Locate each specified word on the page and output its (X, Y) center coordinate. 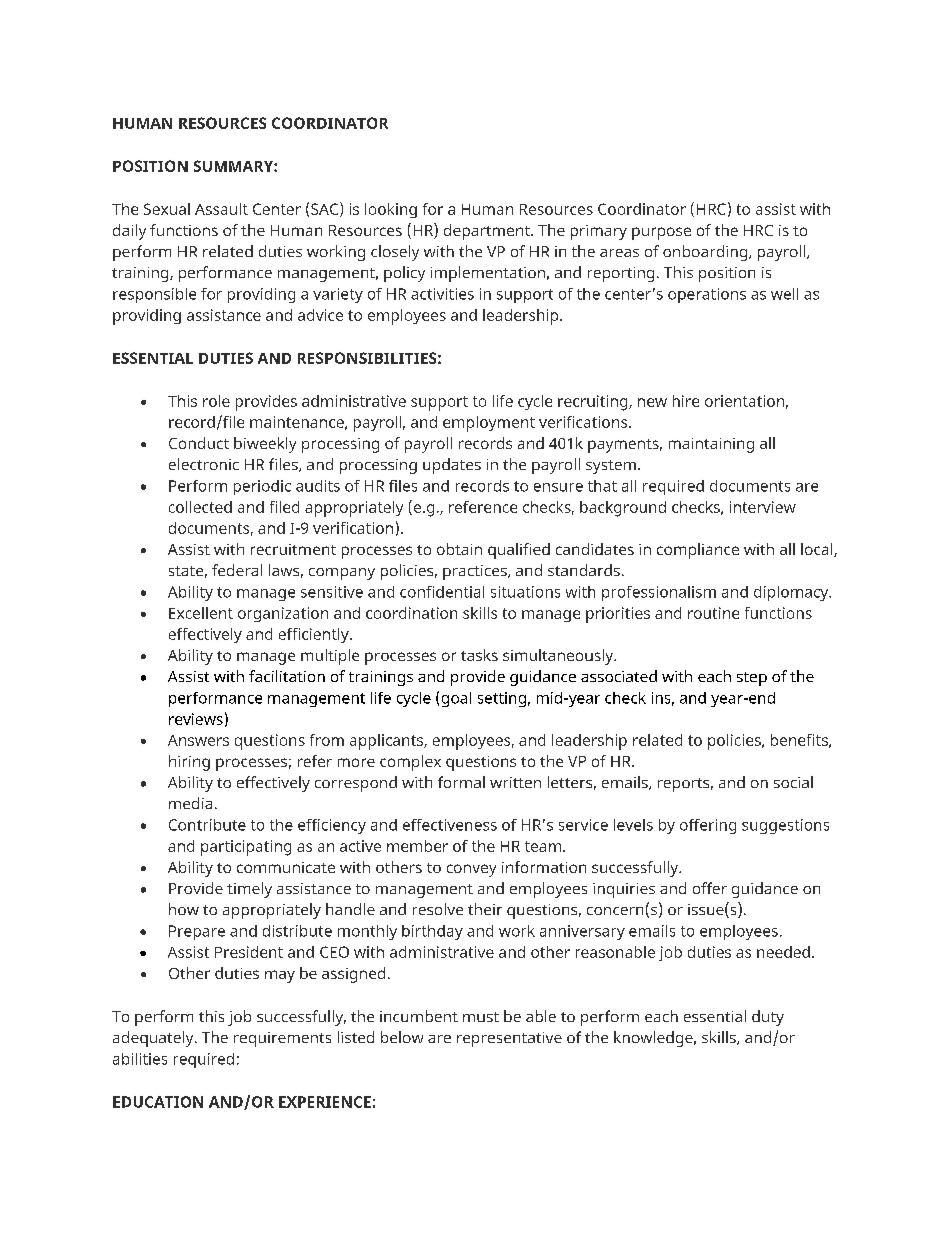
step (752, 679)
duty (768, 1018)
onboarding (706, 253)
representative (509, 1039)
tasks (479, 655)
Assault (221, 209)
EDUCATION (158, 1102)
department (488, 232)
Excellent (201, 613)
